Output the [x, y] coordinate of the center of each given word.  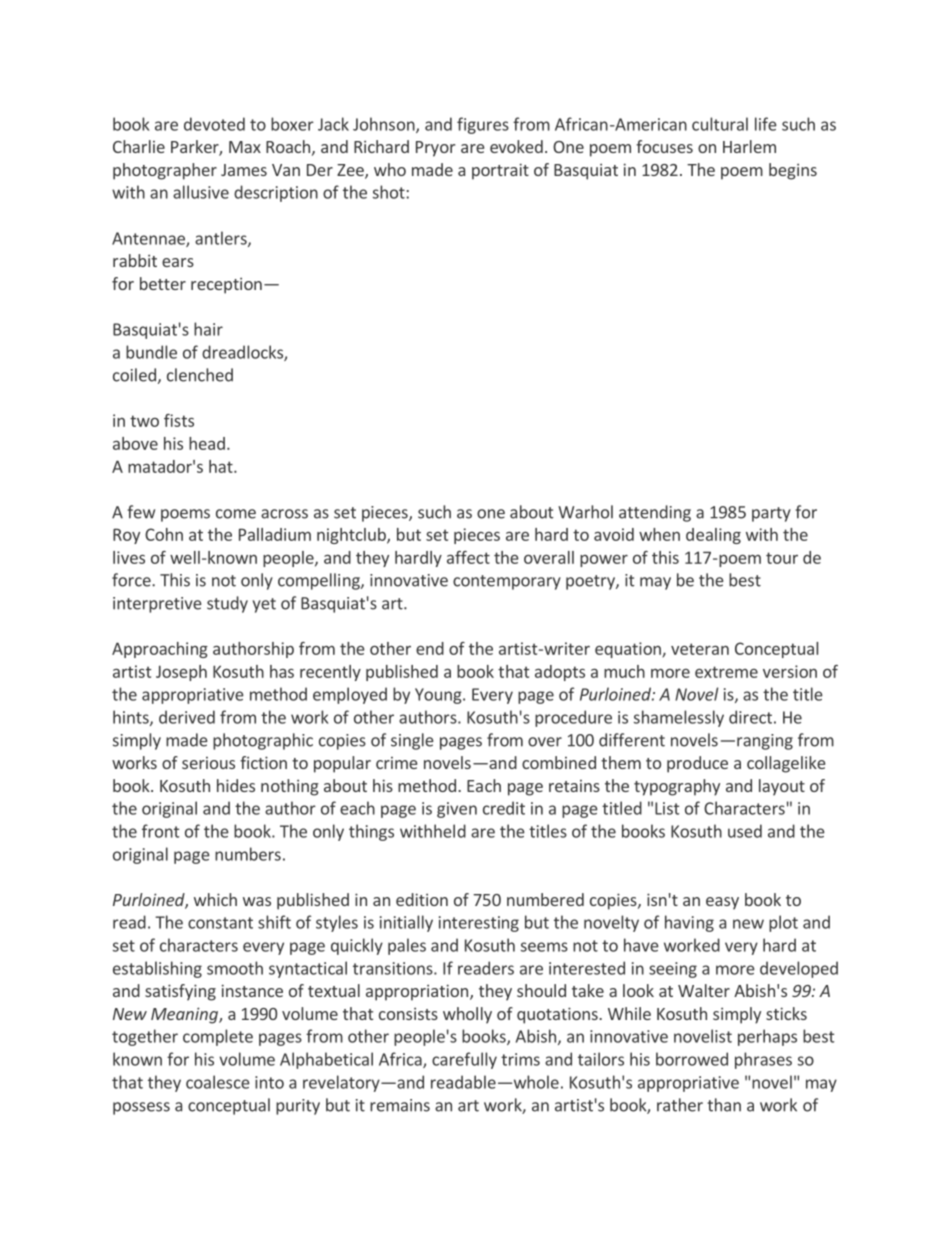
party [771, 514]
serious [208, 763]
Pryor [435, 149]
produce [697, 764]
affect [468, 557]
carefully [464, 1060]
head [207, 443]
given [457, 810]
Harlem [749, 146]
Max [245, 147]
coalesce [218, 1082]
